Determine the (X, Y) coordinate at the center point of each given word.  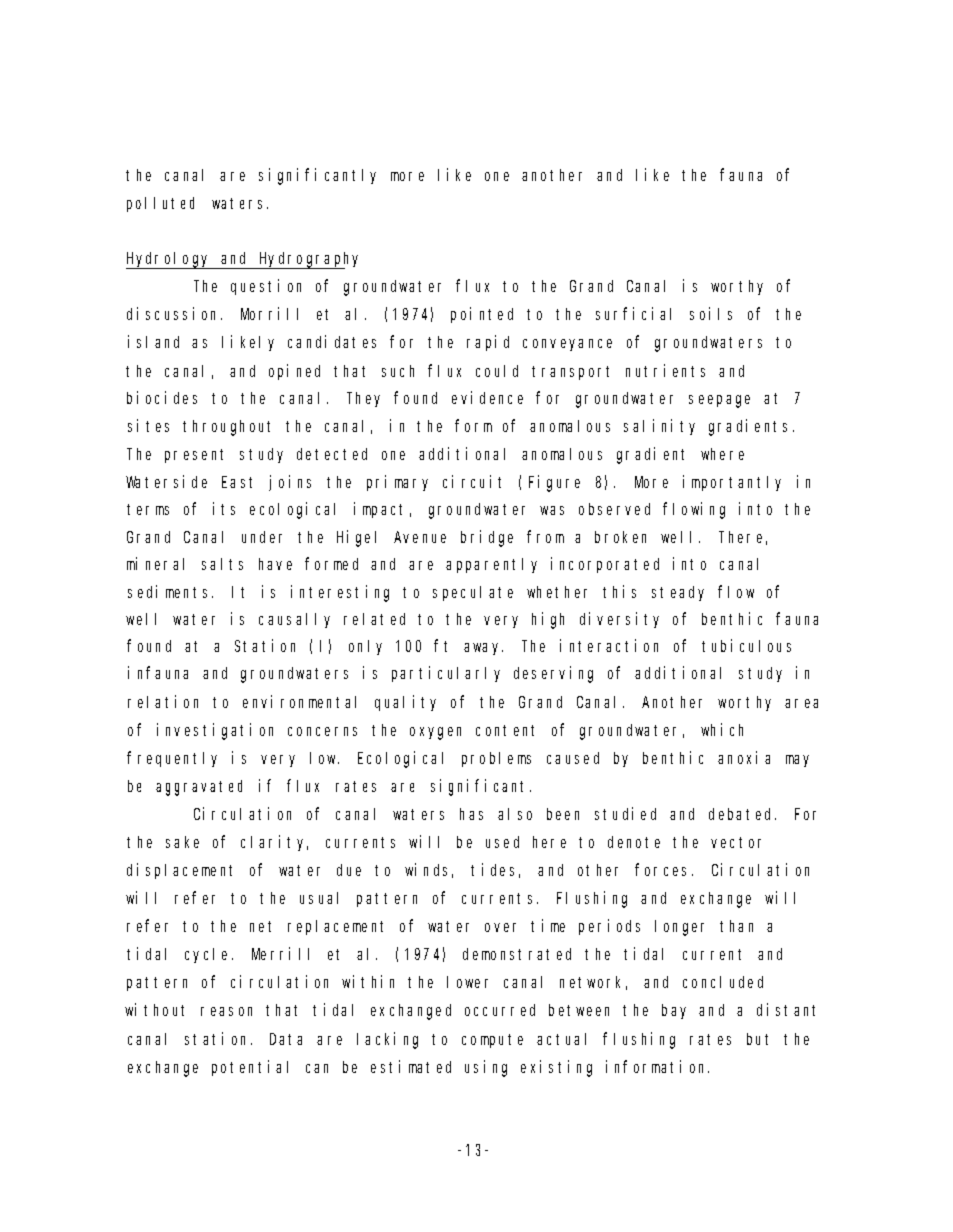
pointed (482, 315)
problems (496, 759)
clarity (274, 843)
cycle (209, 955)
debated (742, 814)
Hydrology (169, 260)
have (275, 564)
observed (614, 509)
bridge (487, 538)
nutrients (665, 370)
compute (492, 1041)
